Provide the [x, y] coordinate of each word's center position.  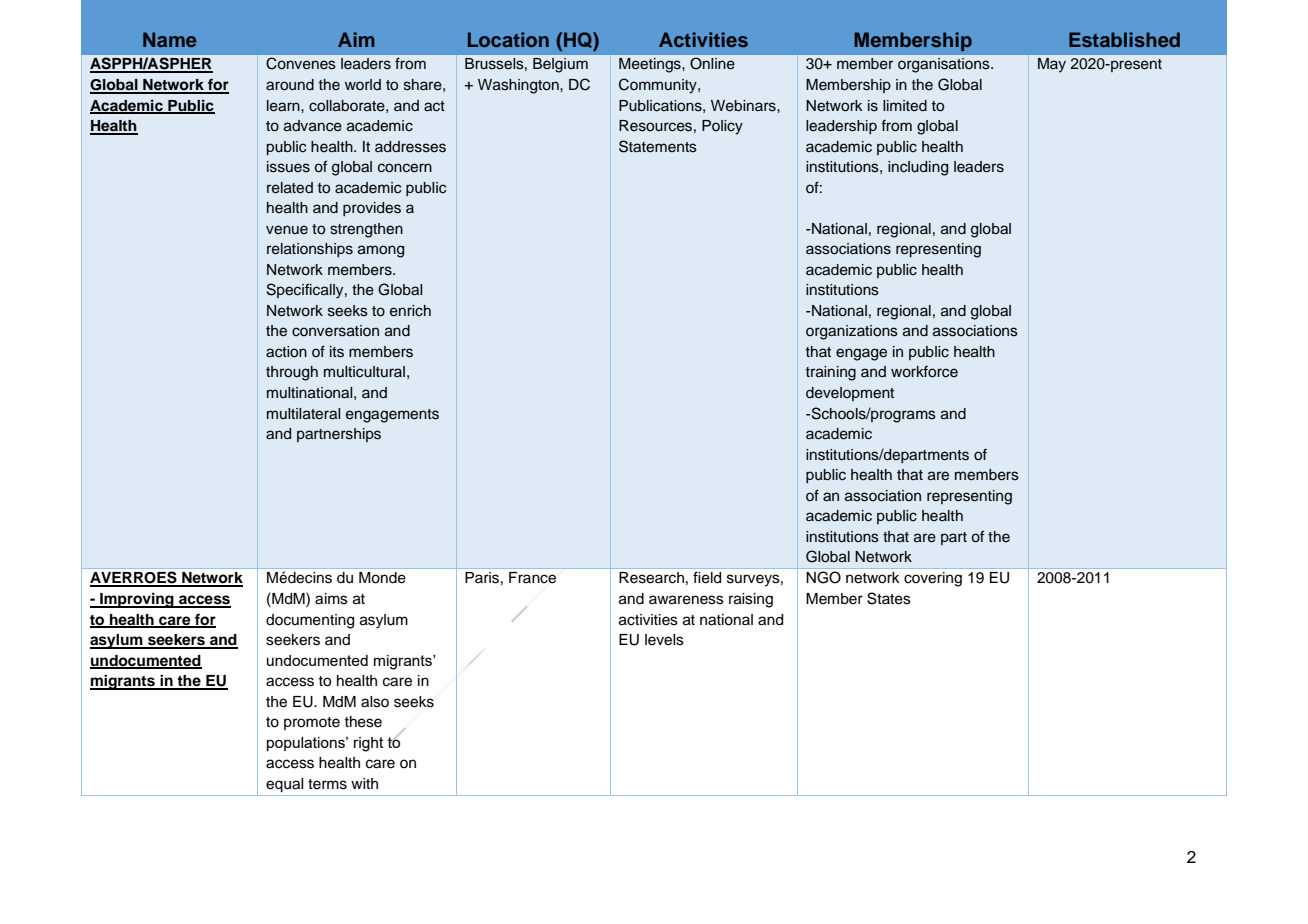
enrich [410, 311]
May [1052, 65]
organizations [852, 332]
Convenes [301, 63]
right [369, 744]
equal [285, 785]
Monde [382, 578]
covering [933, 579]
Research [651, 578]
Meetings [651, 65]
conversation [335, 331]
